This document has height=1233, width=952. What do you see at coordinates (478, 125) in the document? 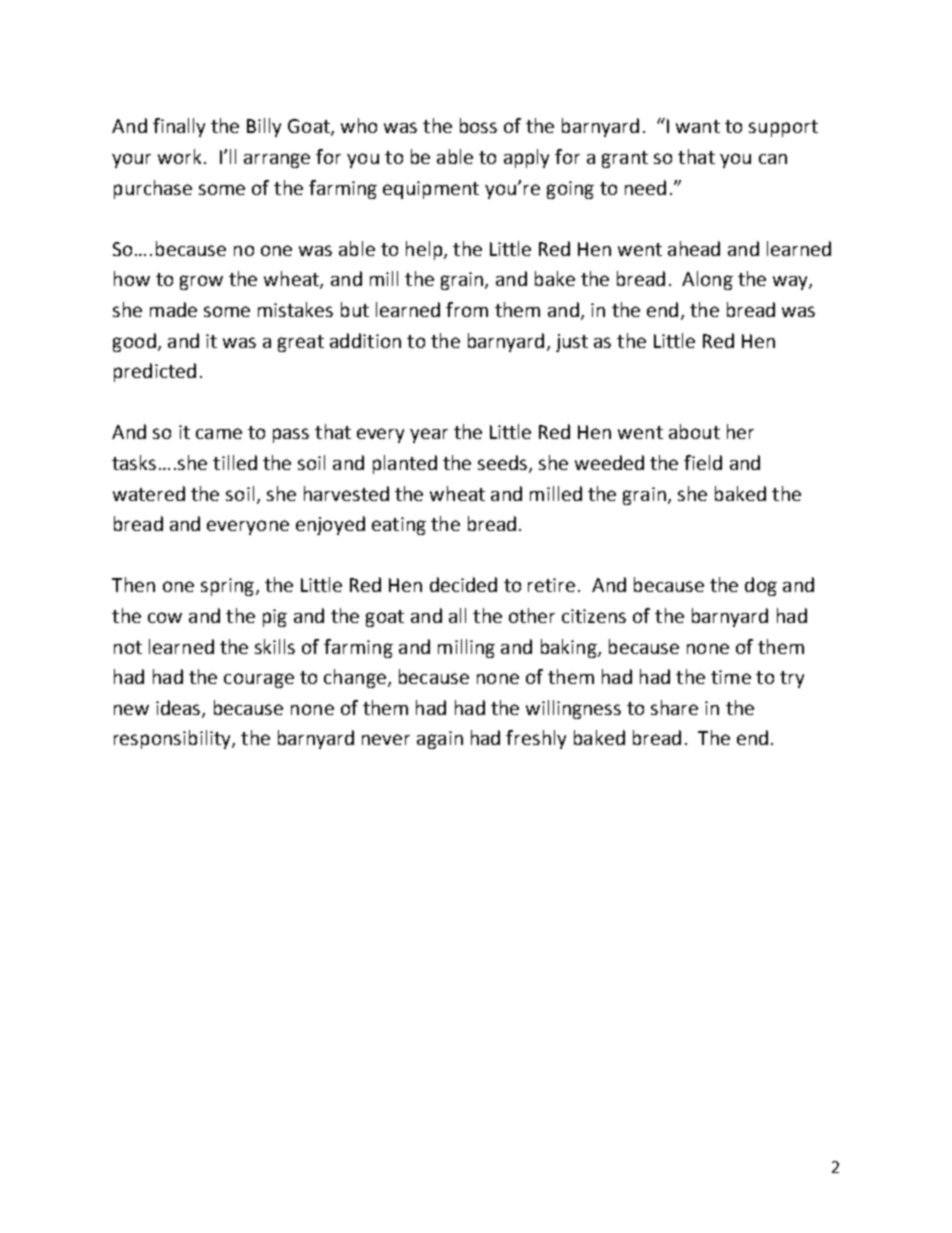
I see `boss` at bounding box center [478, 125].
